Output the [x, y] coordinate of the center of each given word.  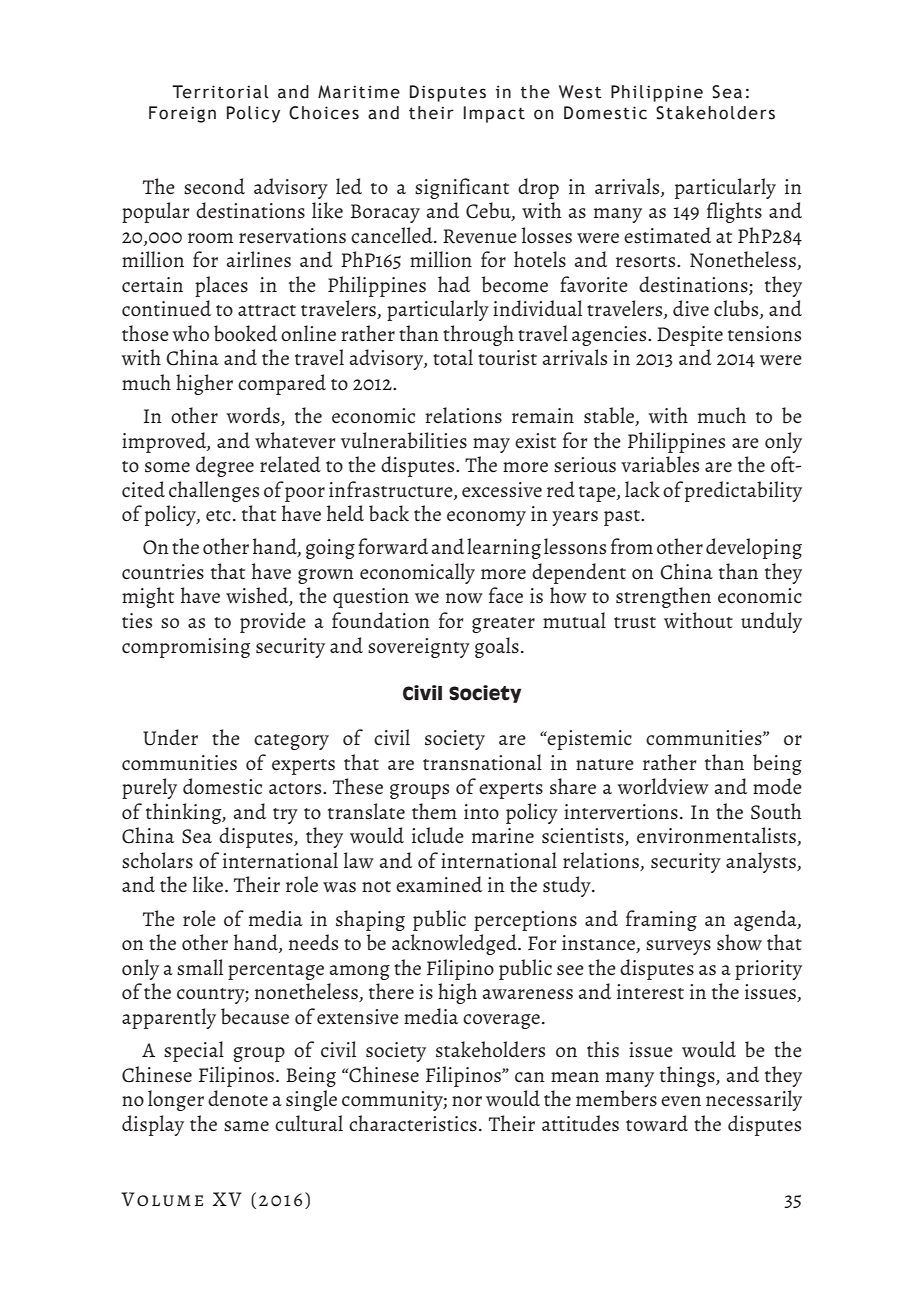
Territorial [220, 92]
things [688, 1076]
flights [734, 212]
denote [238, 1098]
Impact [494, 114]
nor [467, 1101]
